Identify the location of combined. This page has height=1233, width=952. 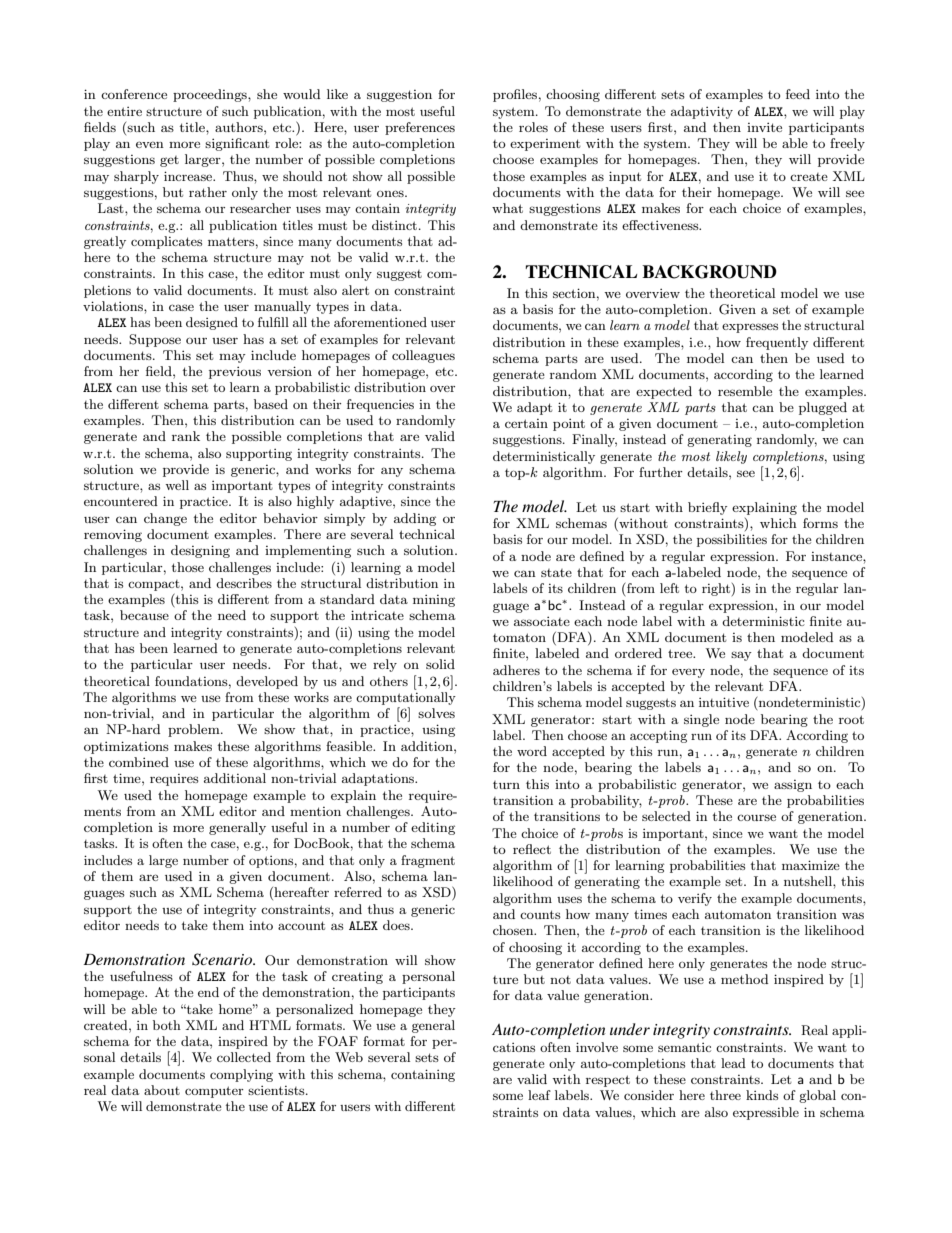
(139, 762).
